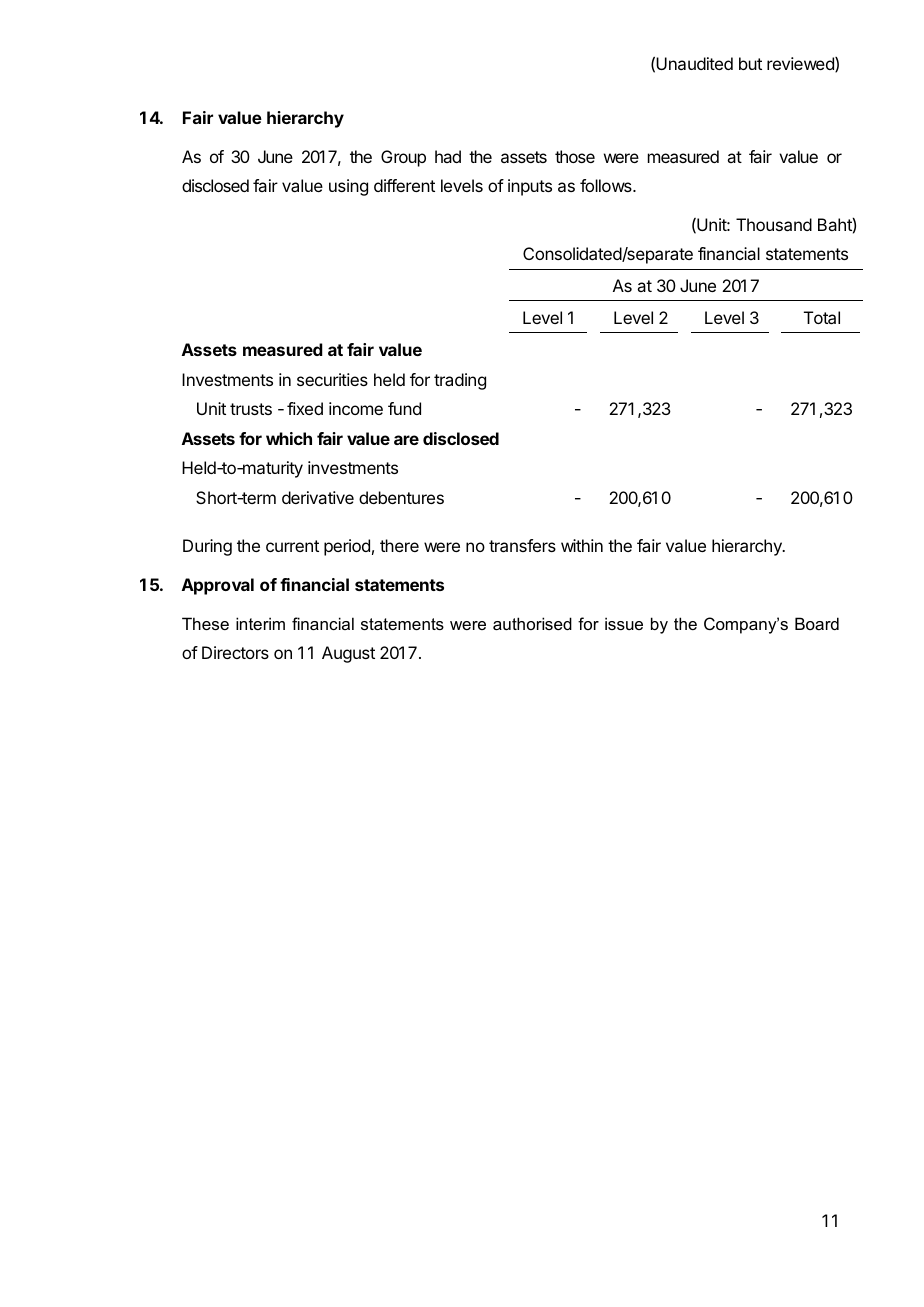 The width and height of the document is (924, 1307). Describe the element at coordinates (260, 623) in the document. I see `interim` at that location.
